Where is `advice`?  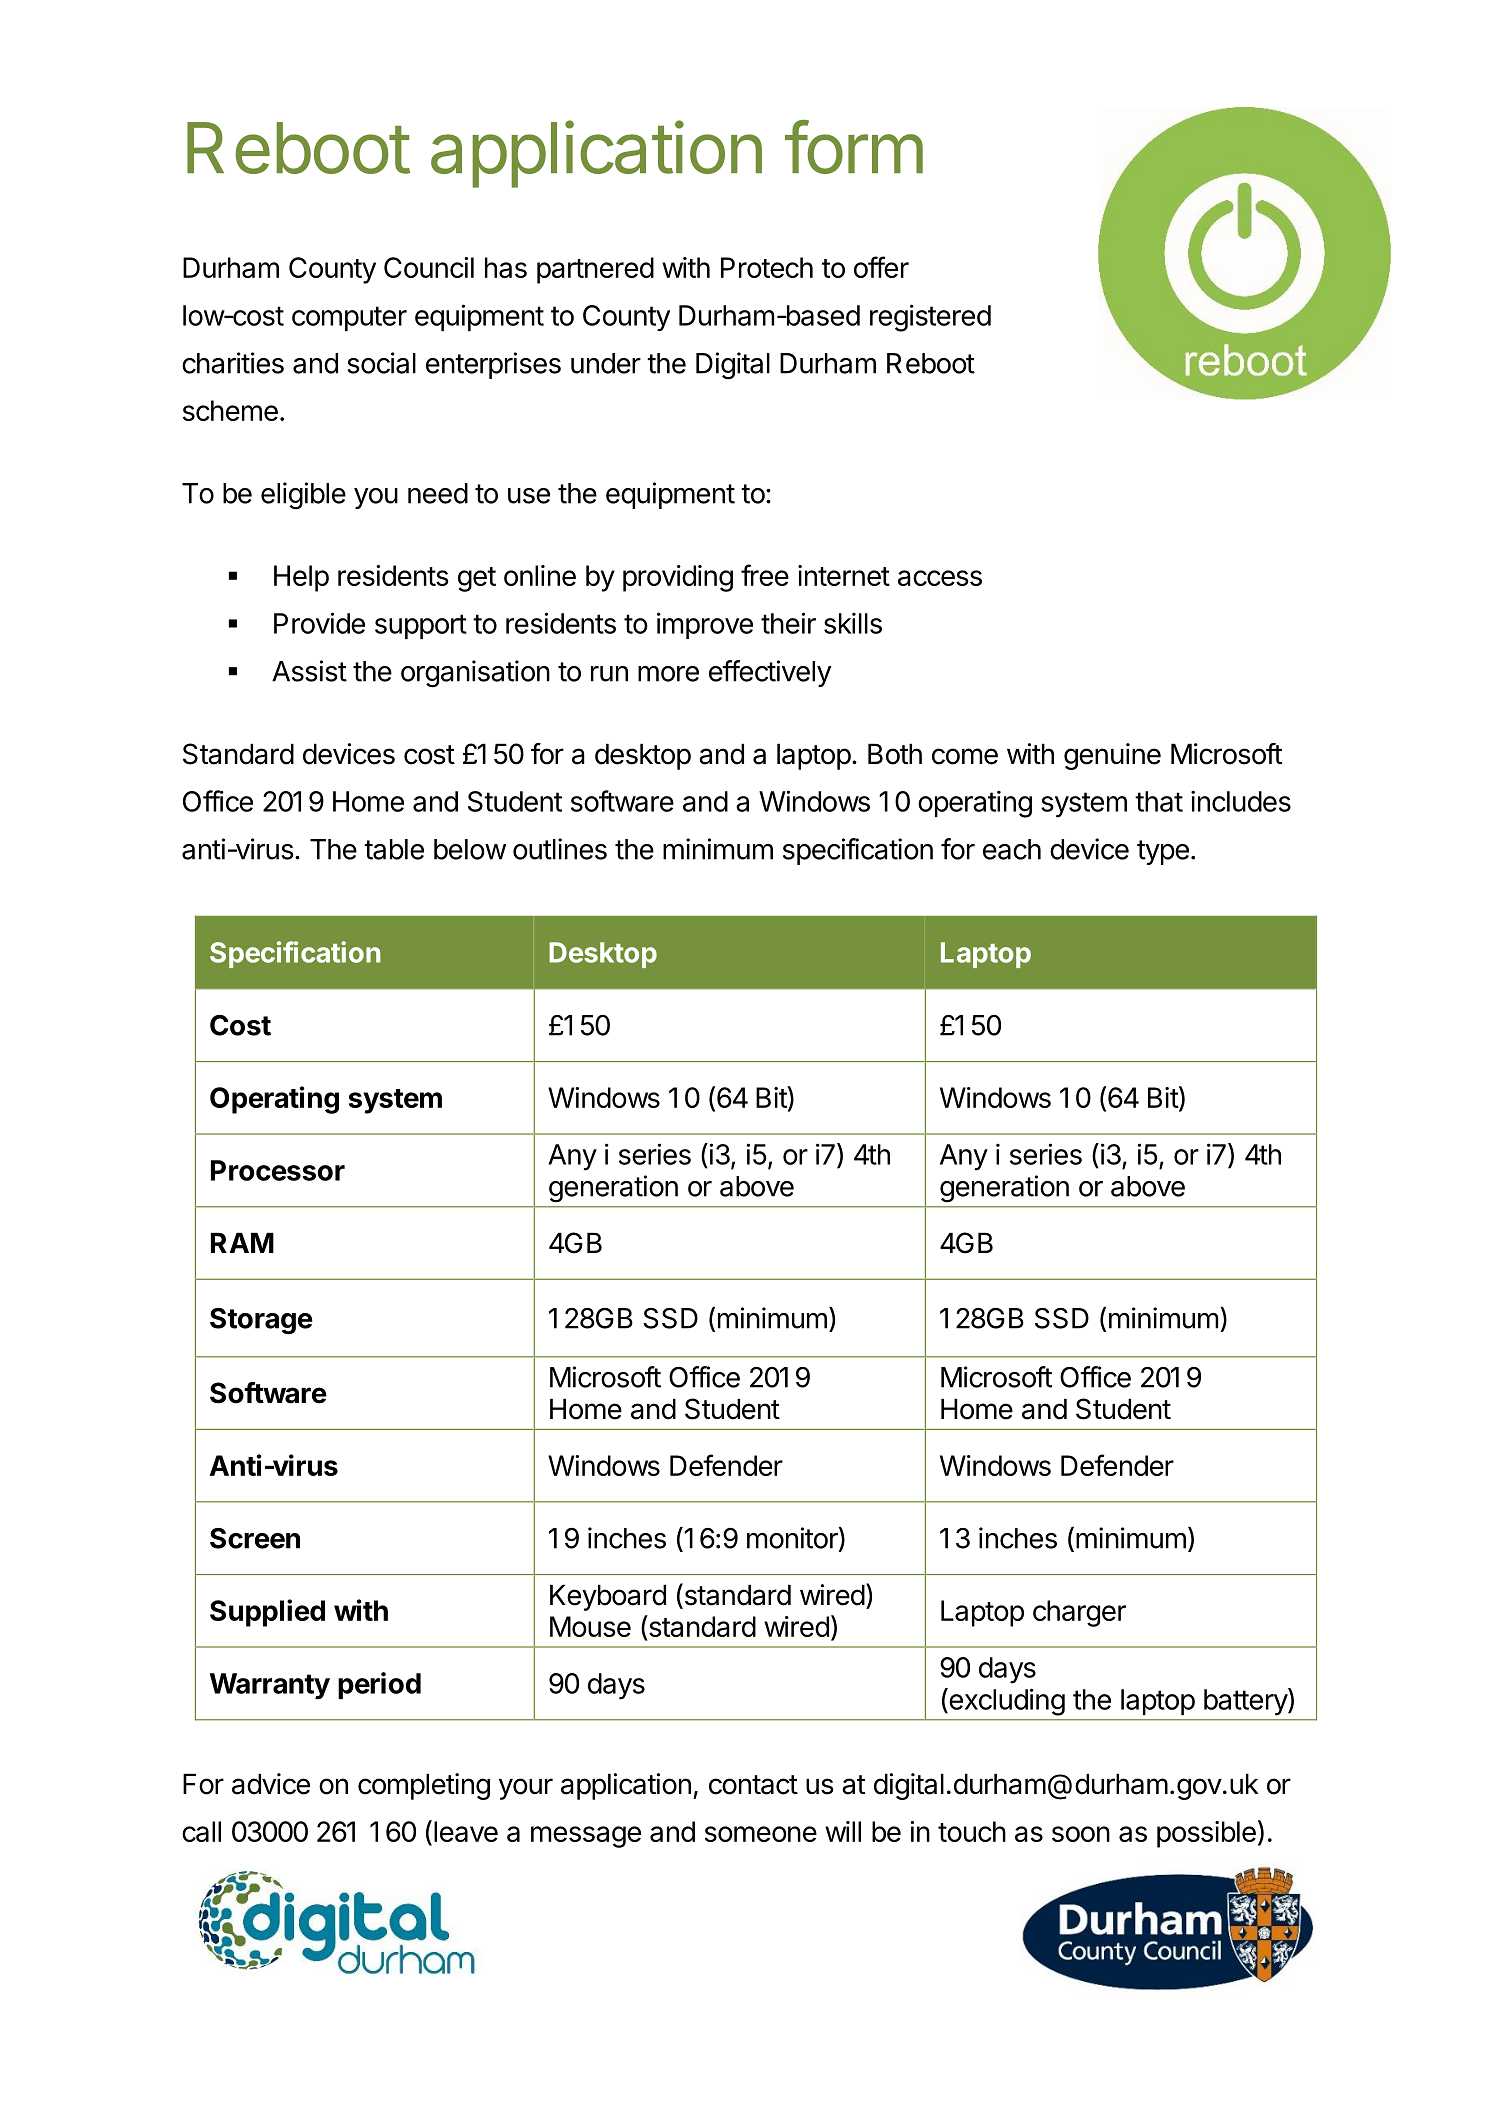 advice is located at coordinates (271, 1784).
